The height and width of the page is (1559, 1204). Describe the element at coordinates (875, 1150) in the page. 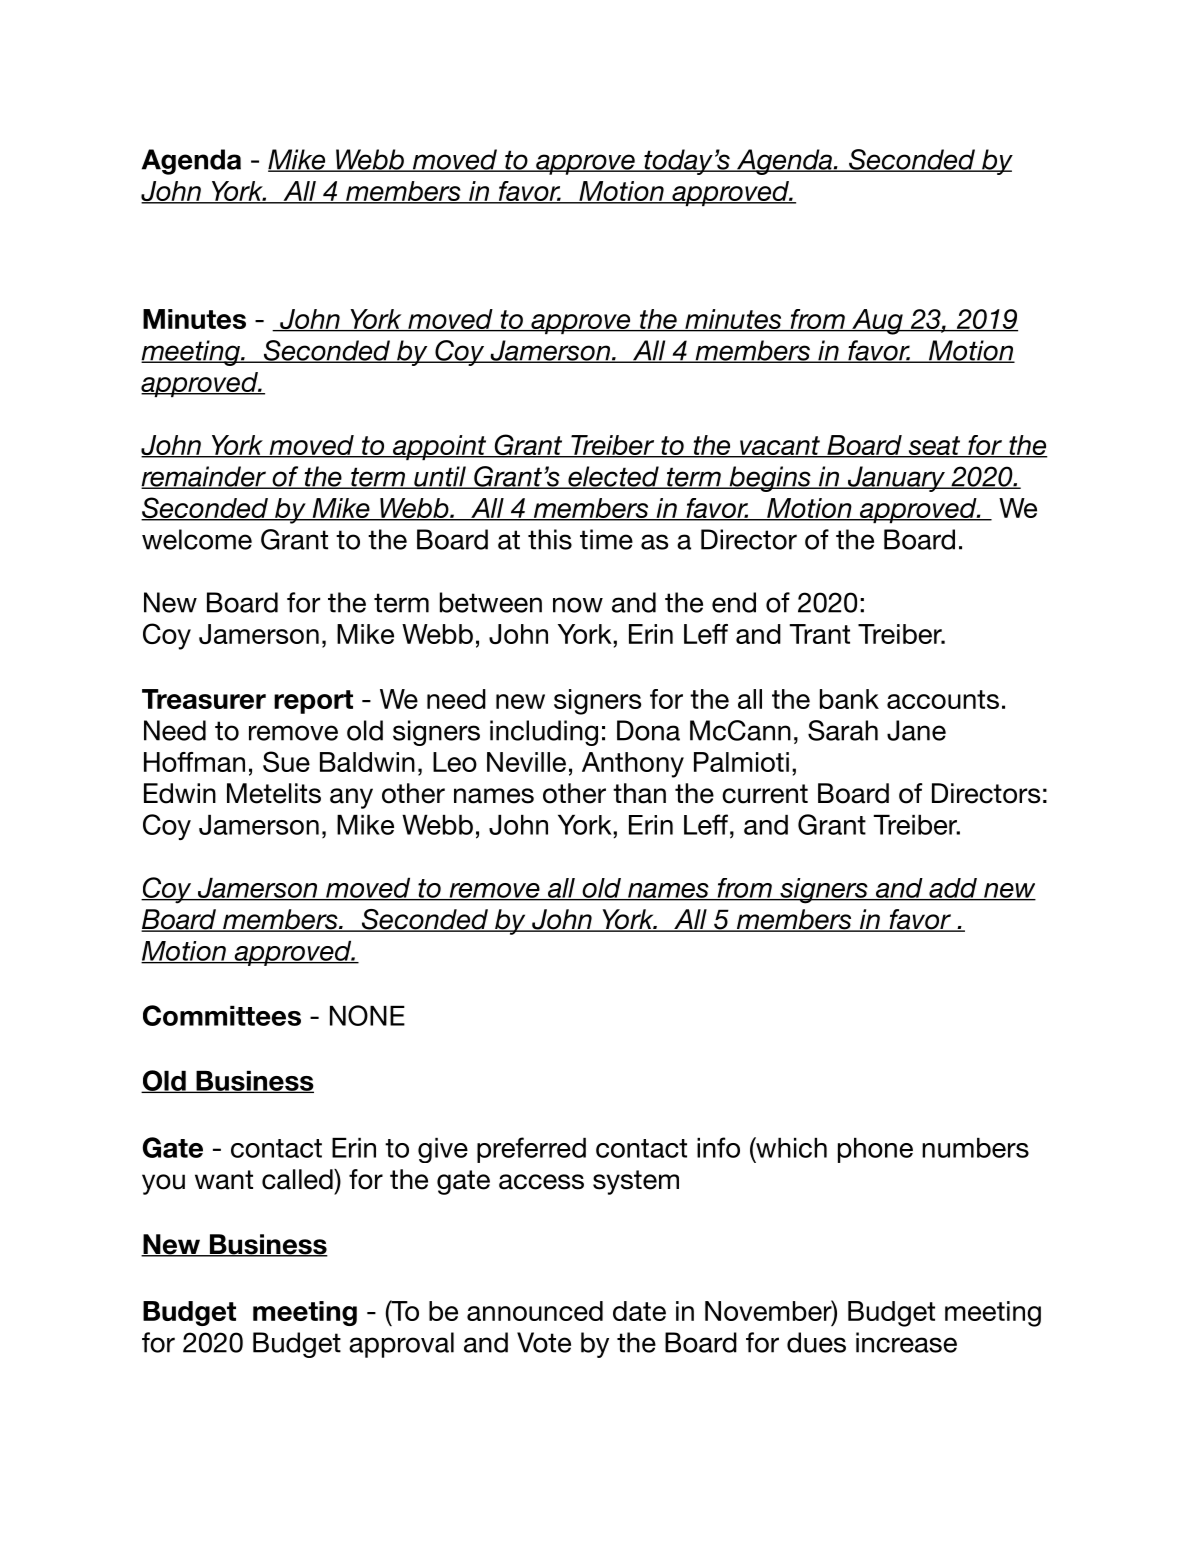

I see `phone` at that location.
